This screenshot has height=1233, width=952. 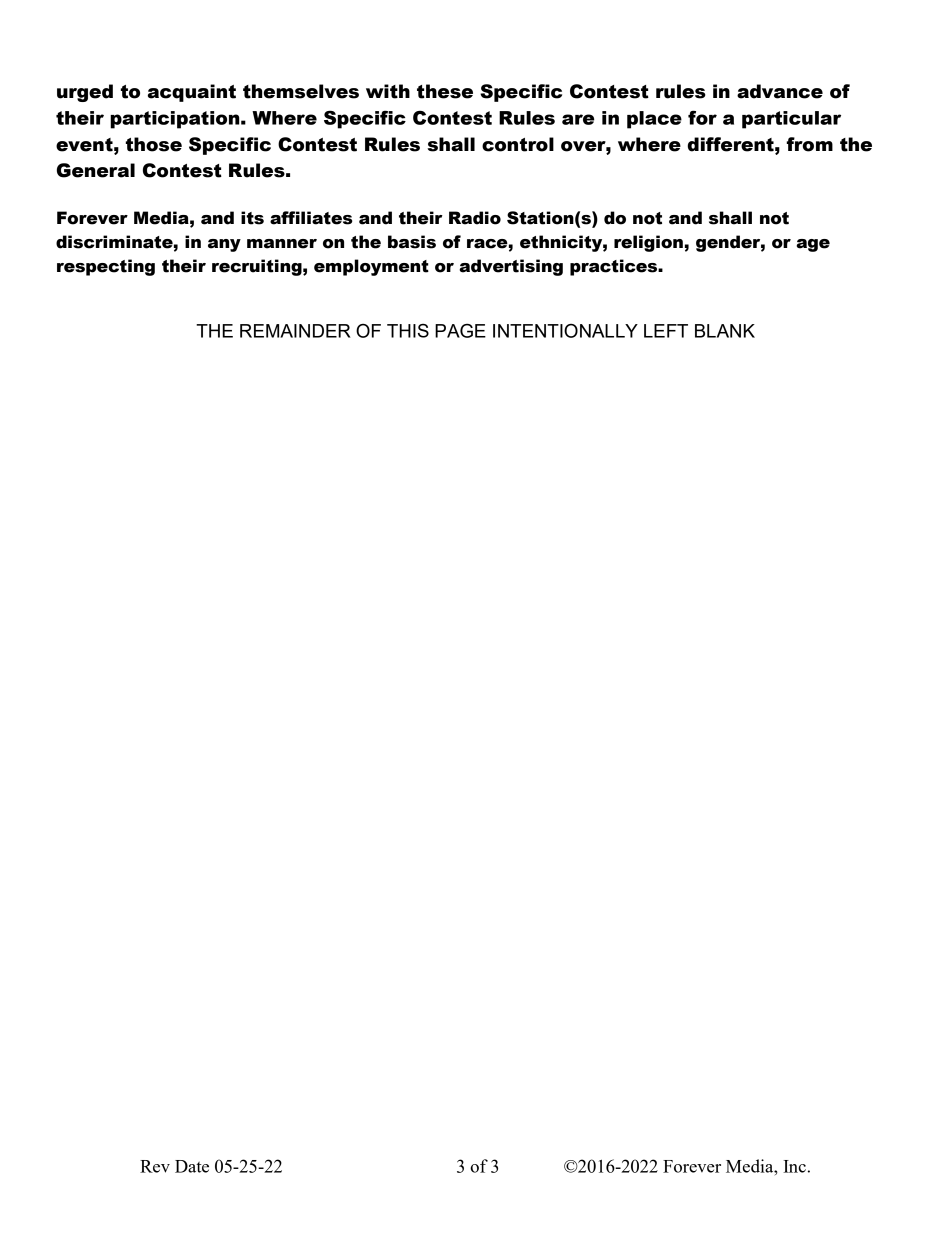 What do you see at coordinates (654, 120) in the screenshot?
I see `place` at bounding box center [654, 120].
